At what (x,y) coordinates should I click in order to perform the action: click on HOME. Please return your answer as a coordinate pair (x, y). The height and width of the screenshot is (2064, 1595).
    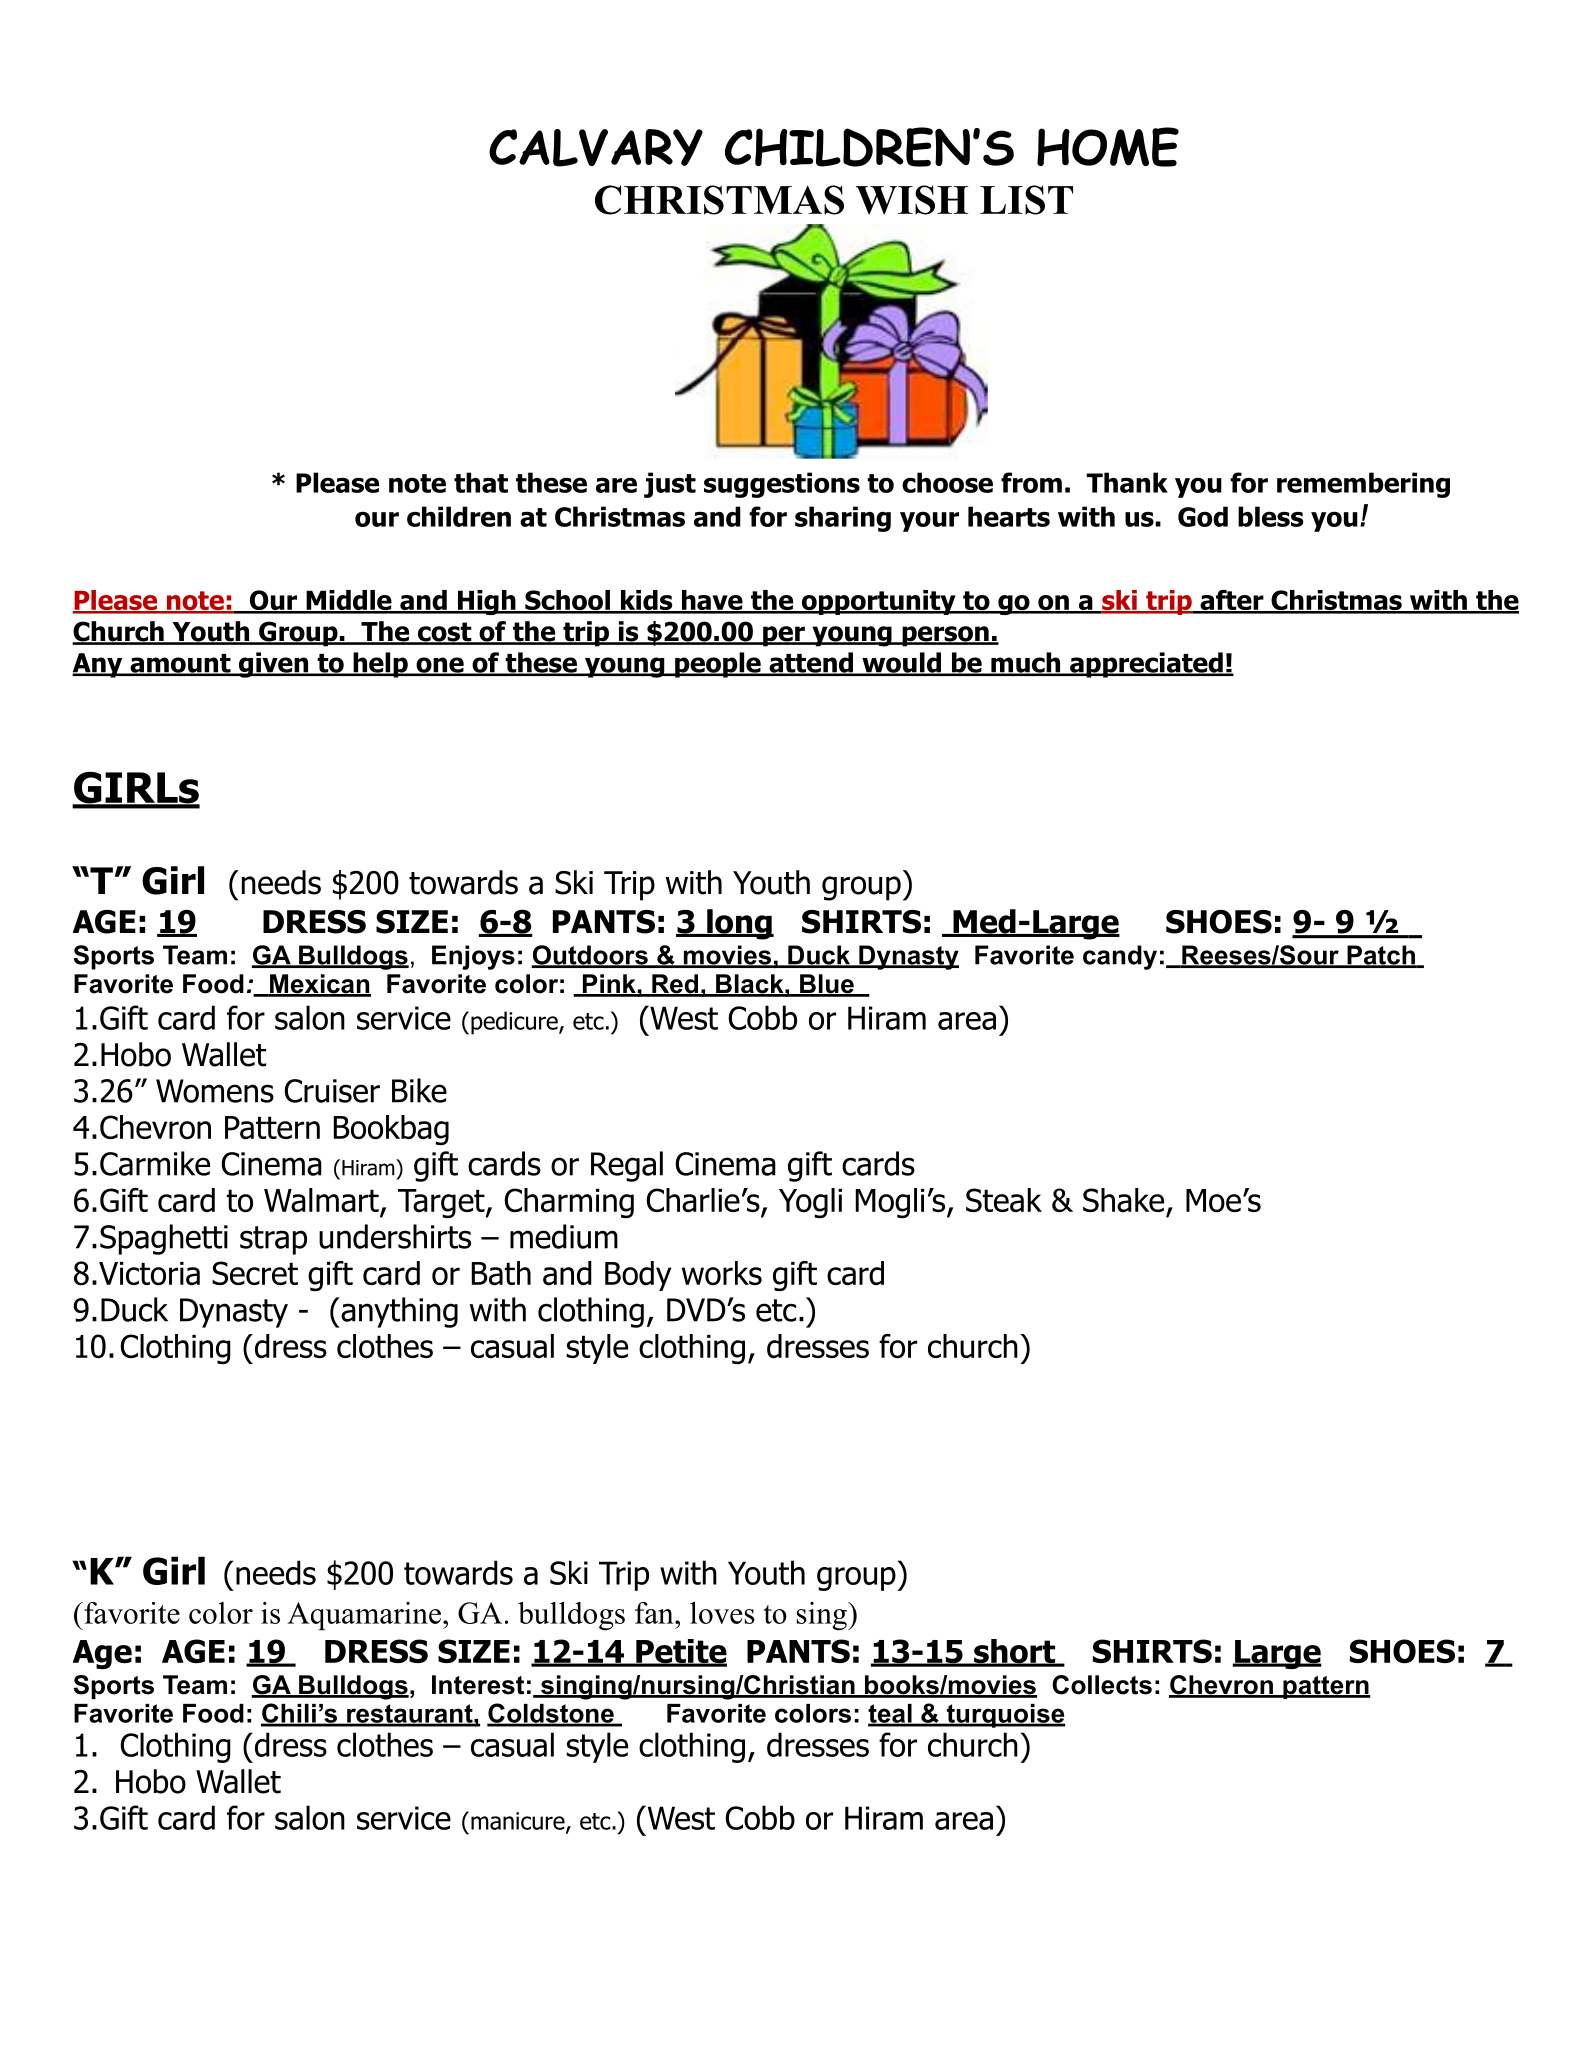
    Looking at the image, I should click on (1108, 147).
